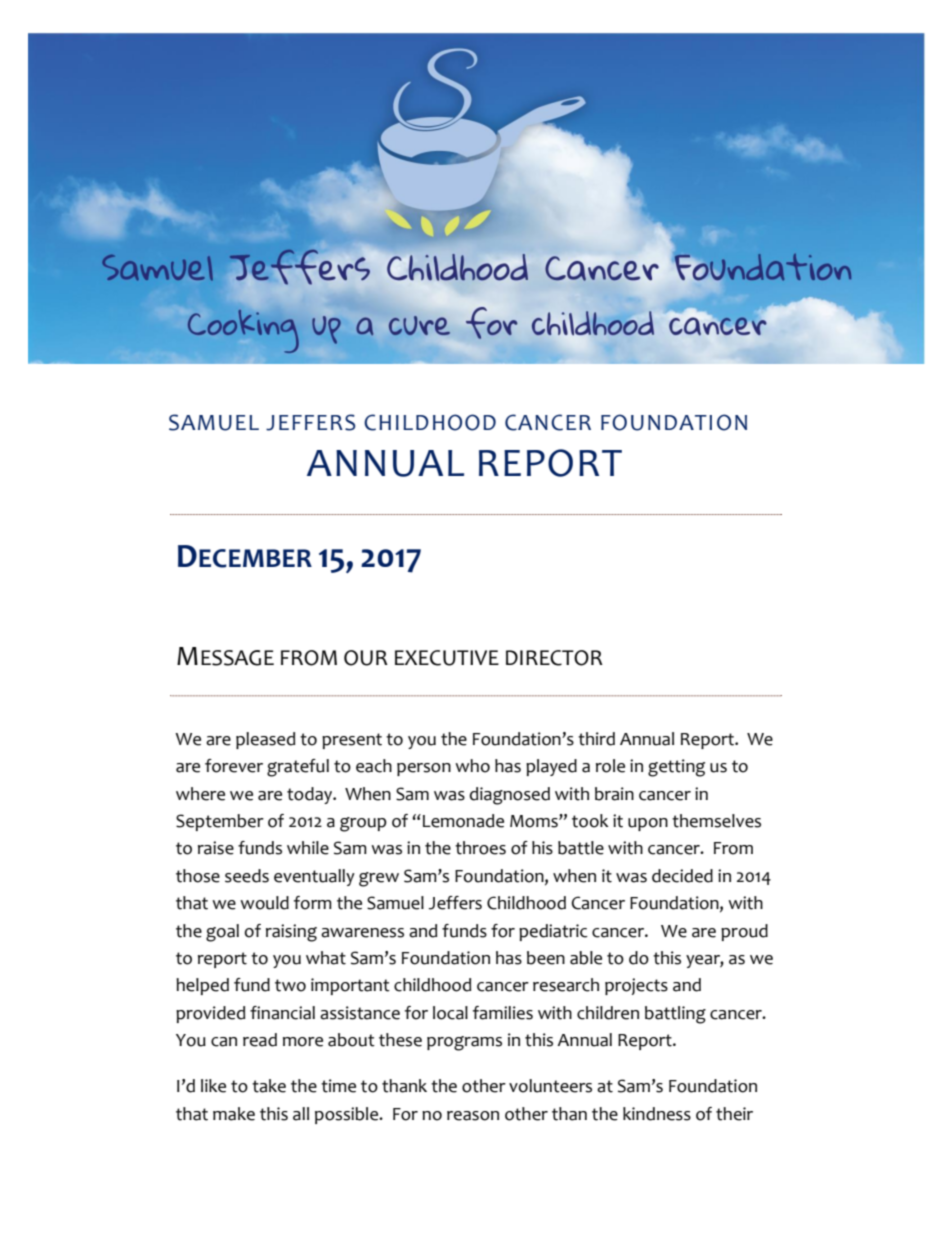 This image has width=952, height=1233. I want to click on who, so click(472, 766).
